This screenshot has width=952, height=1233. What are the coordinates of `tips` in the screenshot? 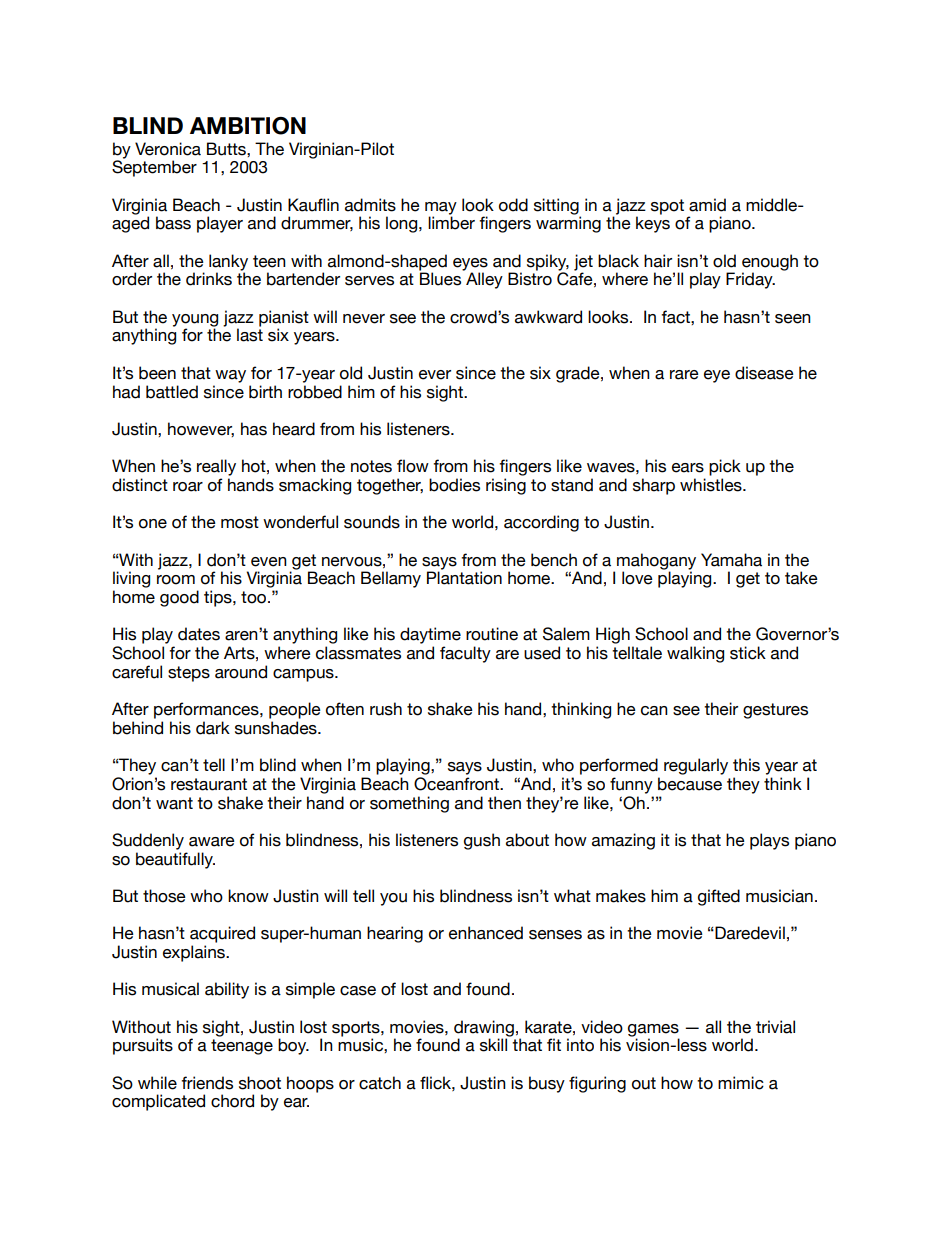 It's located at (219, 598).
